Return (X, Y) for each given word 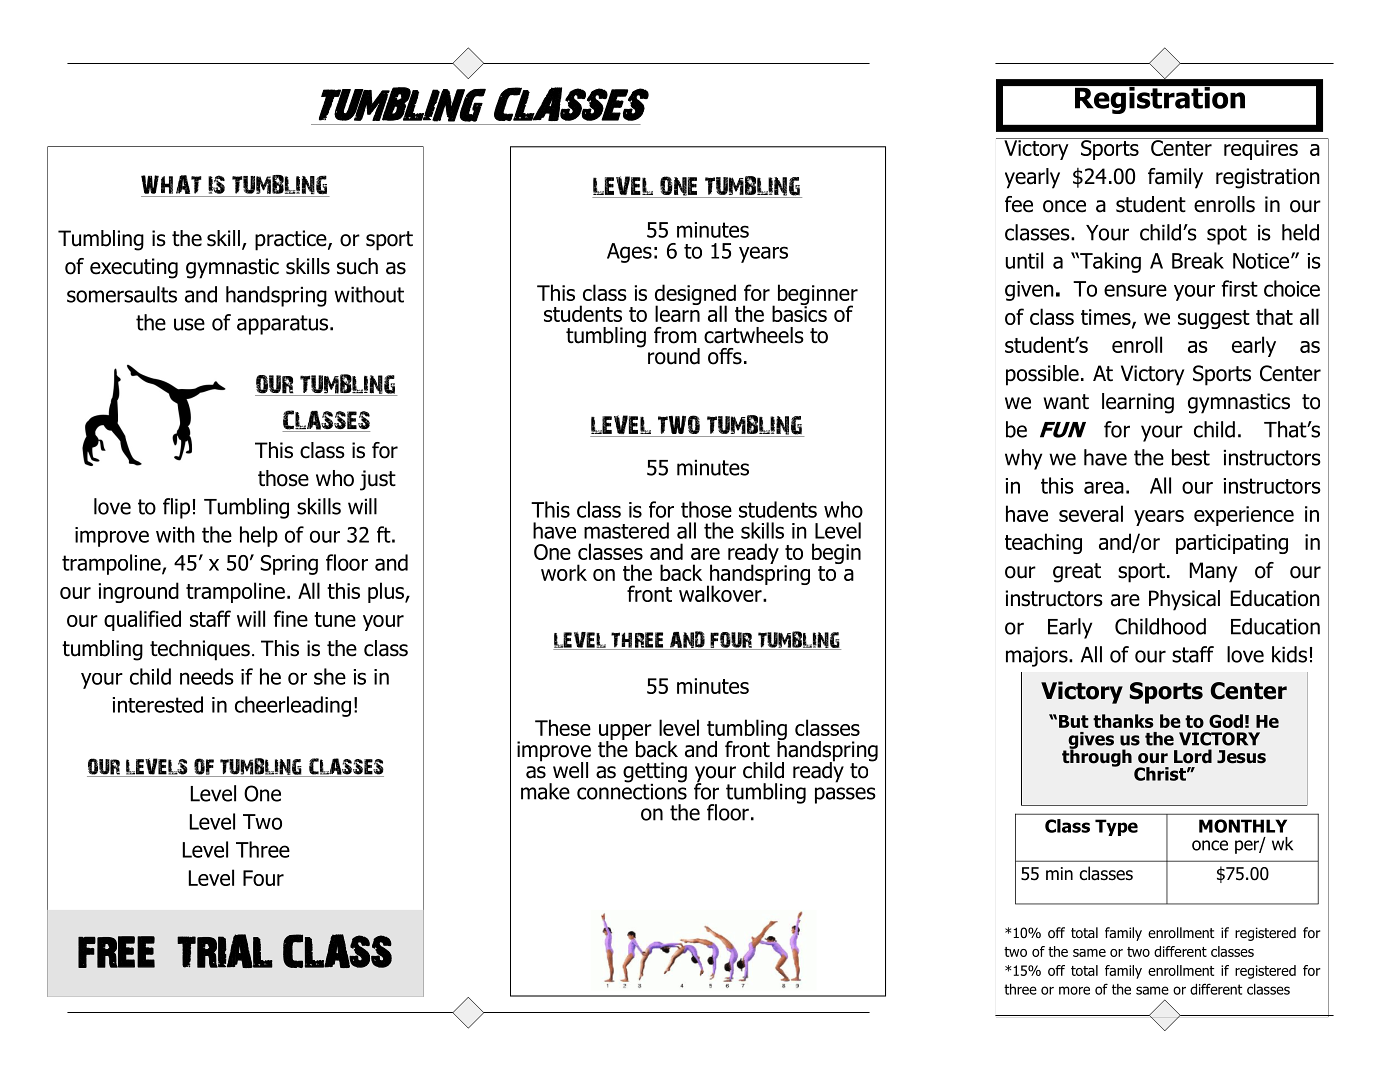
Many (1213, 572)
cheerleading (293, 706)
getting (655, 773)
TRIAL (225, 951)
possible (1042, 375)
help (259, 536)
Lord (1193, 756)
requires (1261, 149)
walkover (721, 593)
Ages (629, 253)
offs (725, 356)
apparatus (282, 325)
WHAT (172, 186)
